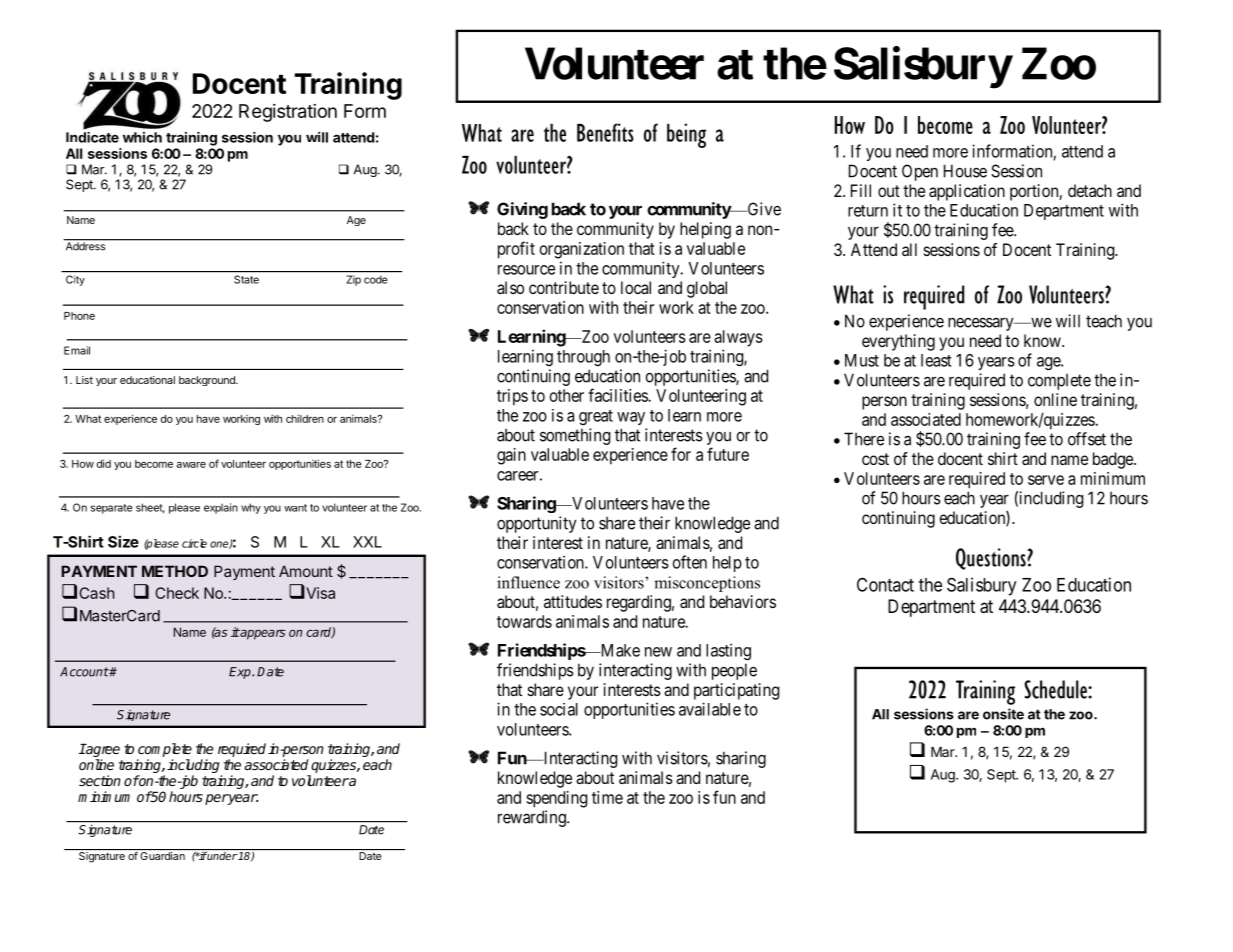  Describe the element at coordinates (262, 634) in the document. I see `appears` at that location.
